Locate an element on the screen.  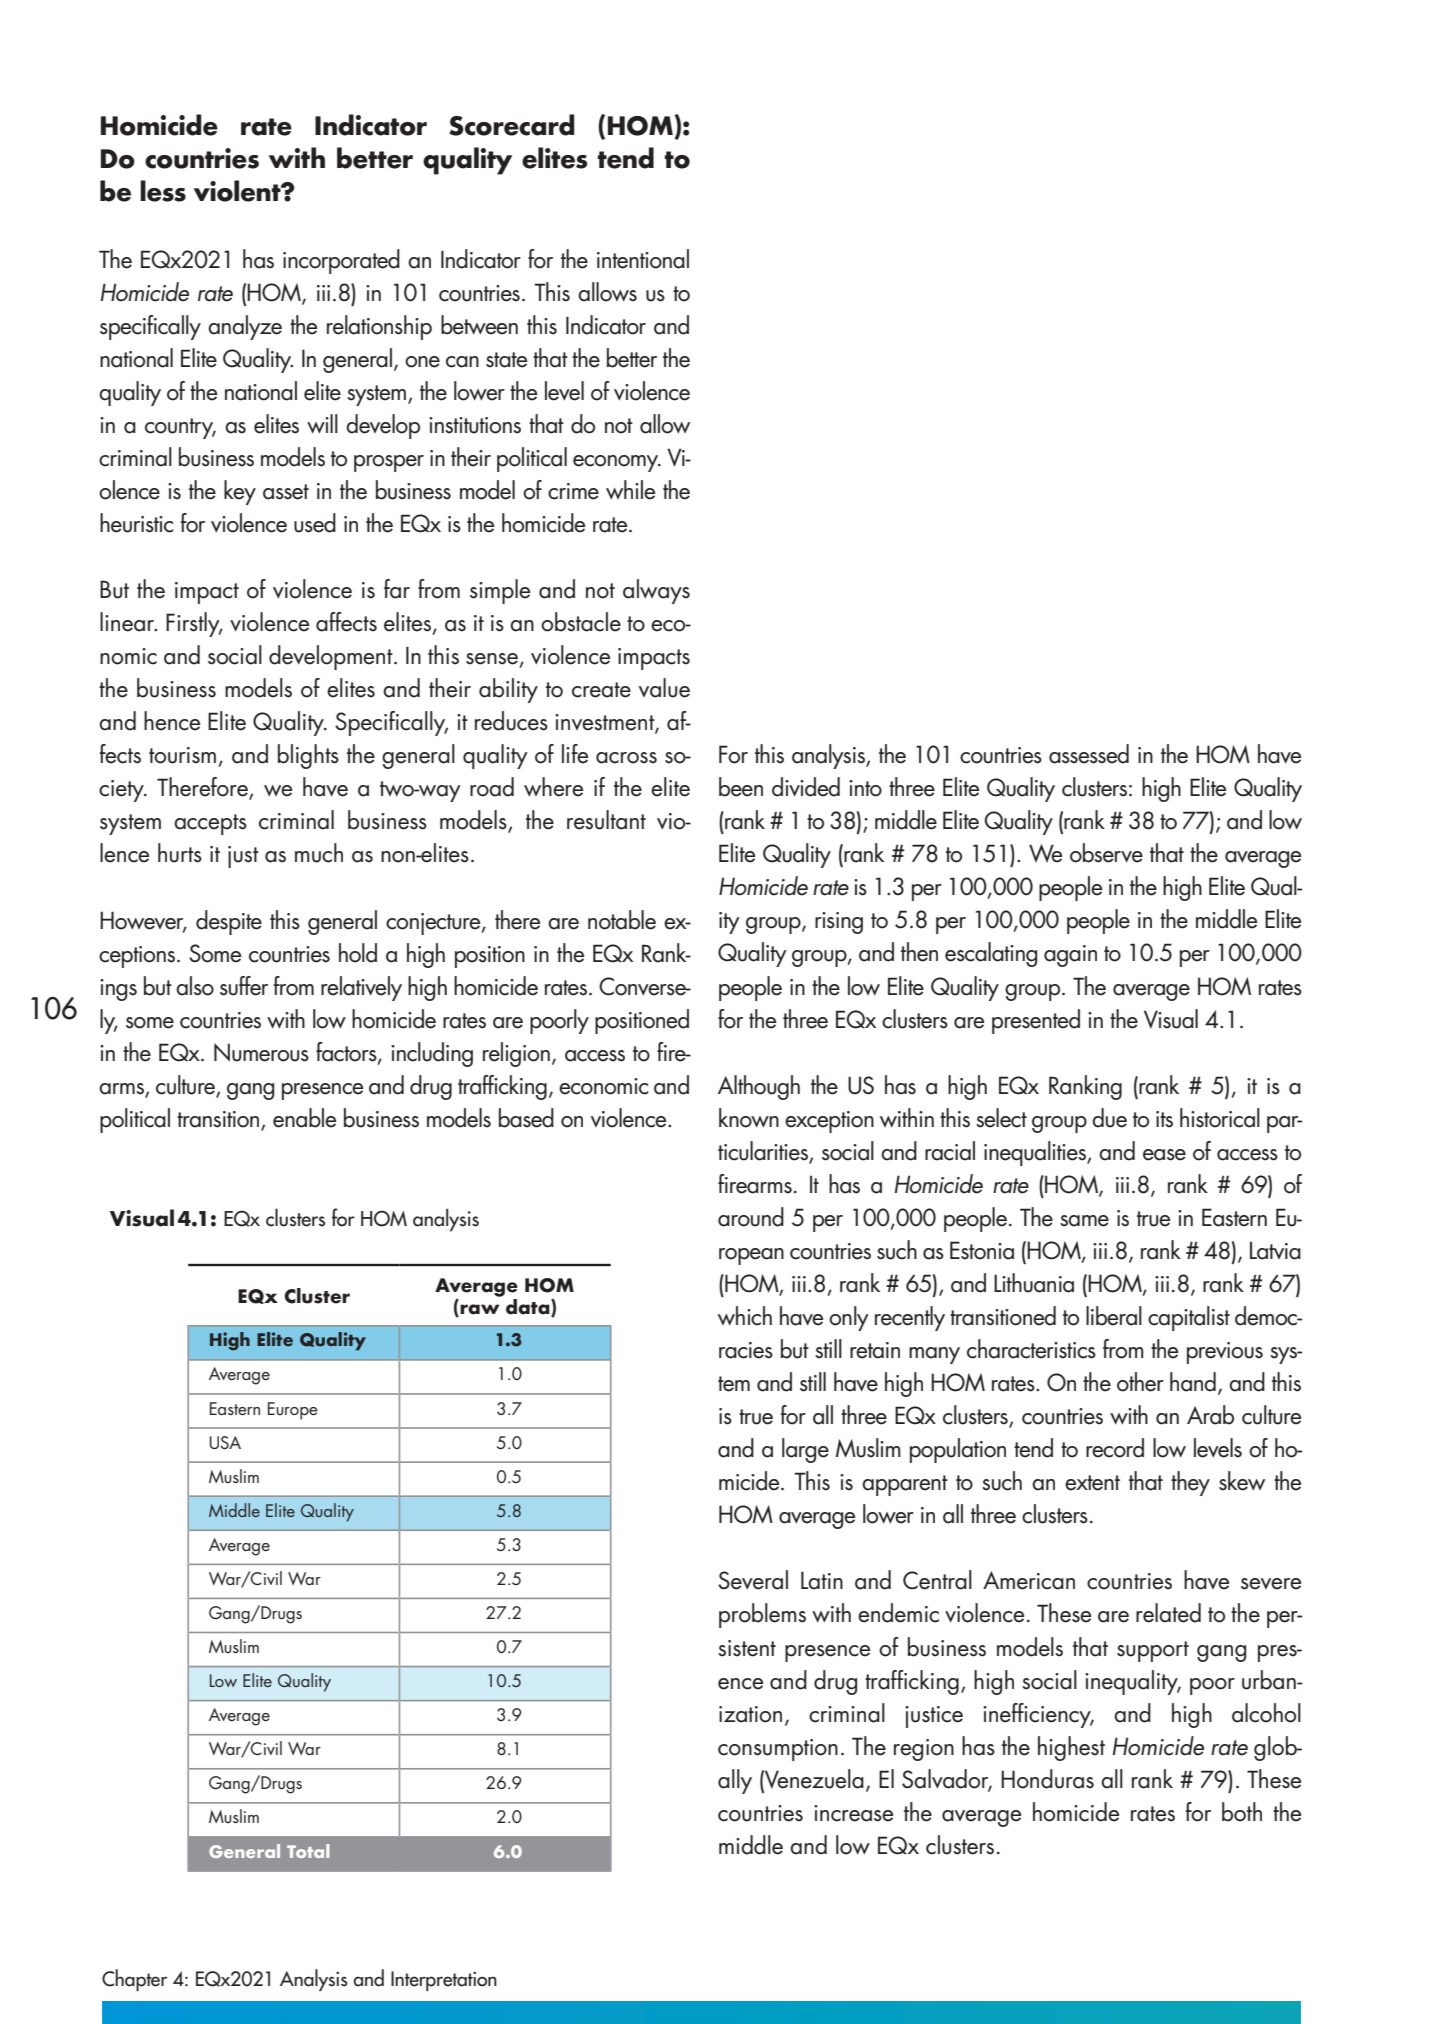
economy is located at coordinates (617, 463).
